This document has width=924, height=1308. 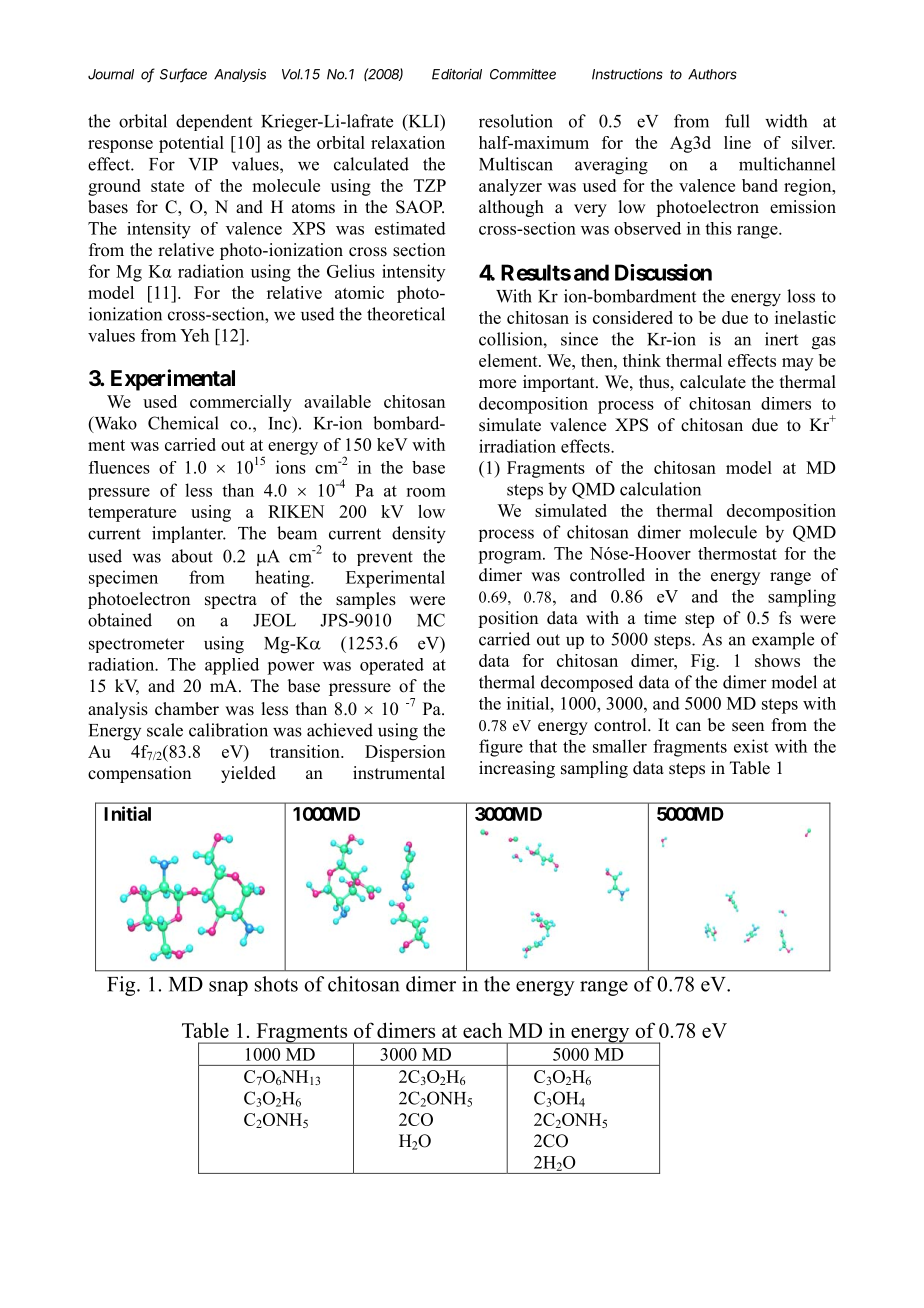 I want to click on full, so click(x=737, y=121).
